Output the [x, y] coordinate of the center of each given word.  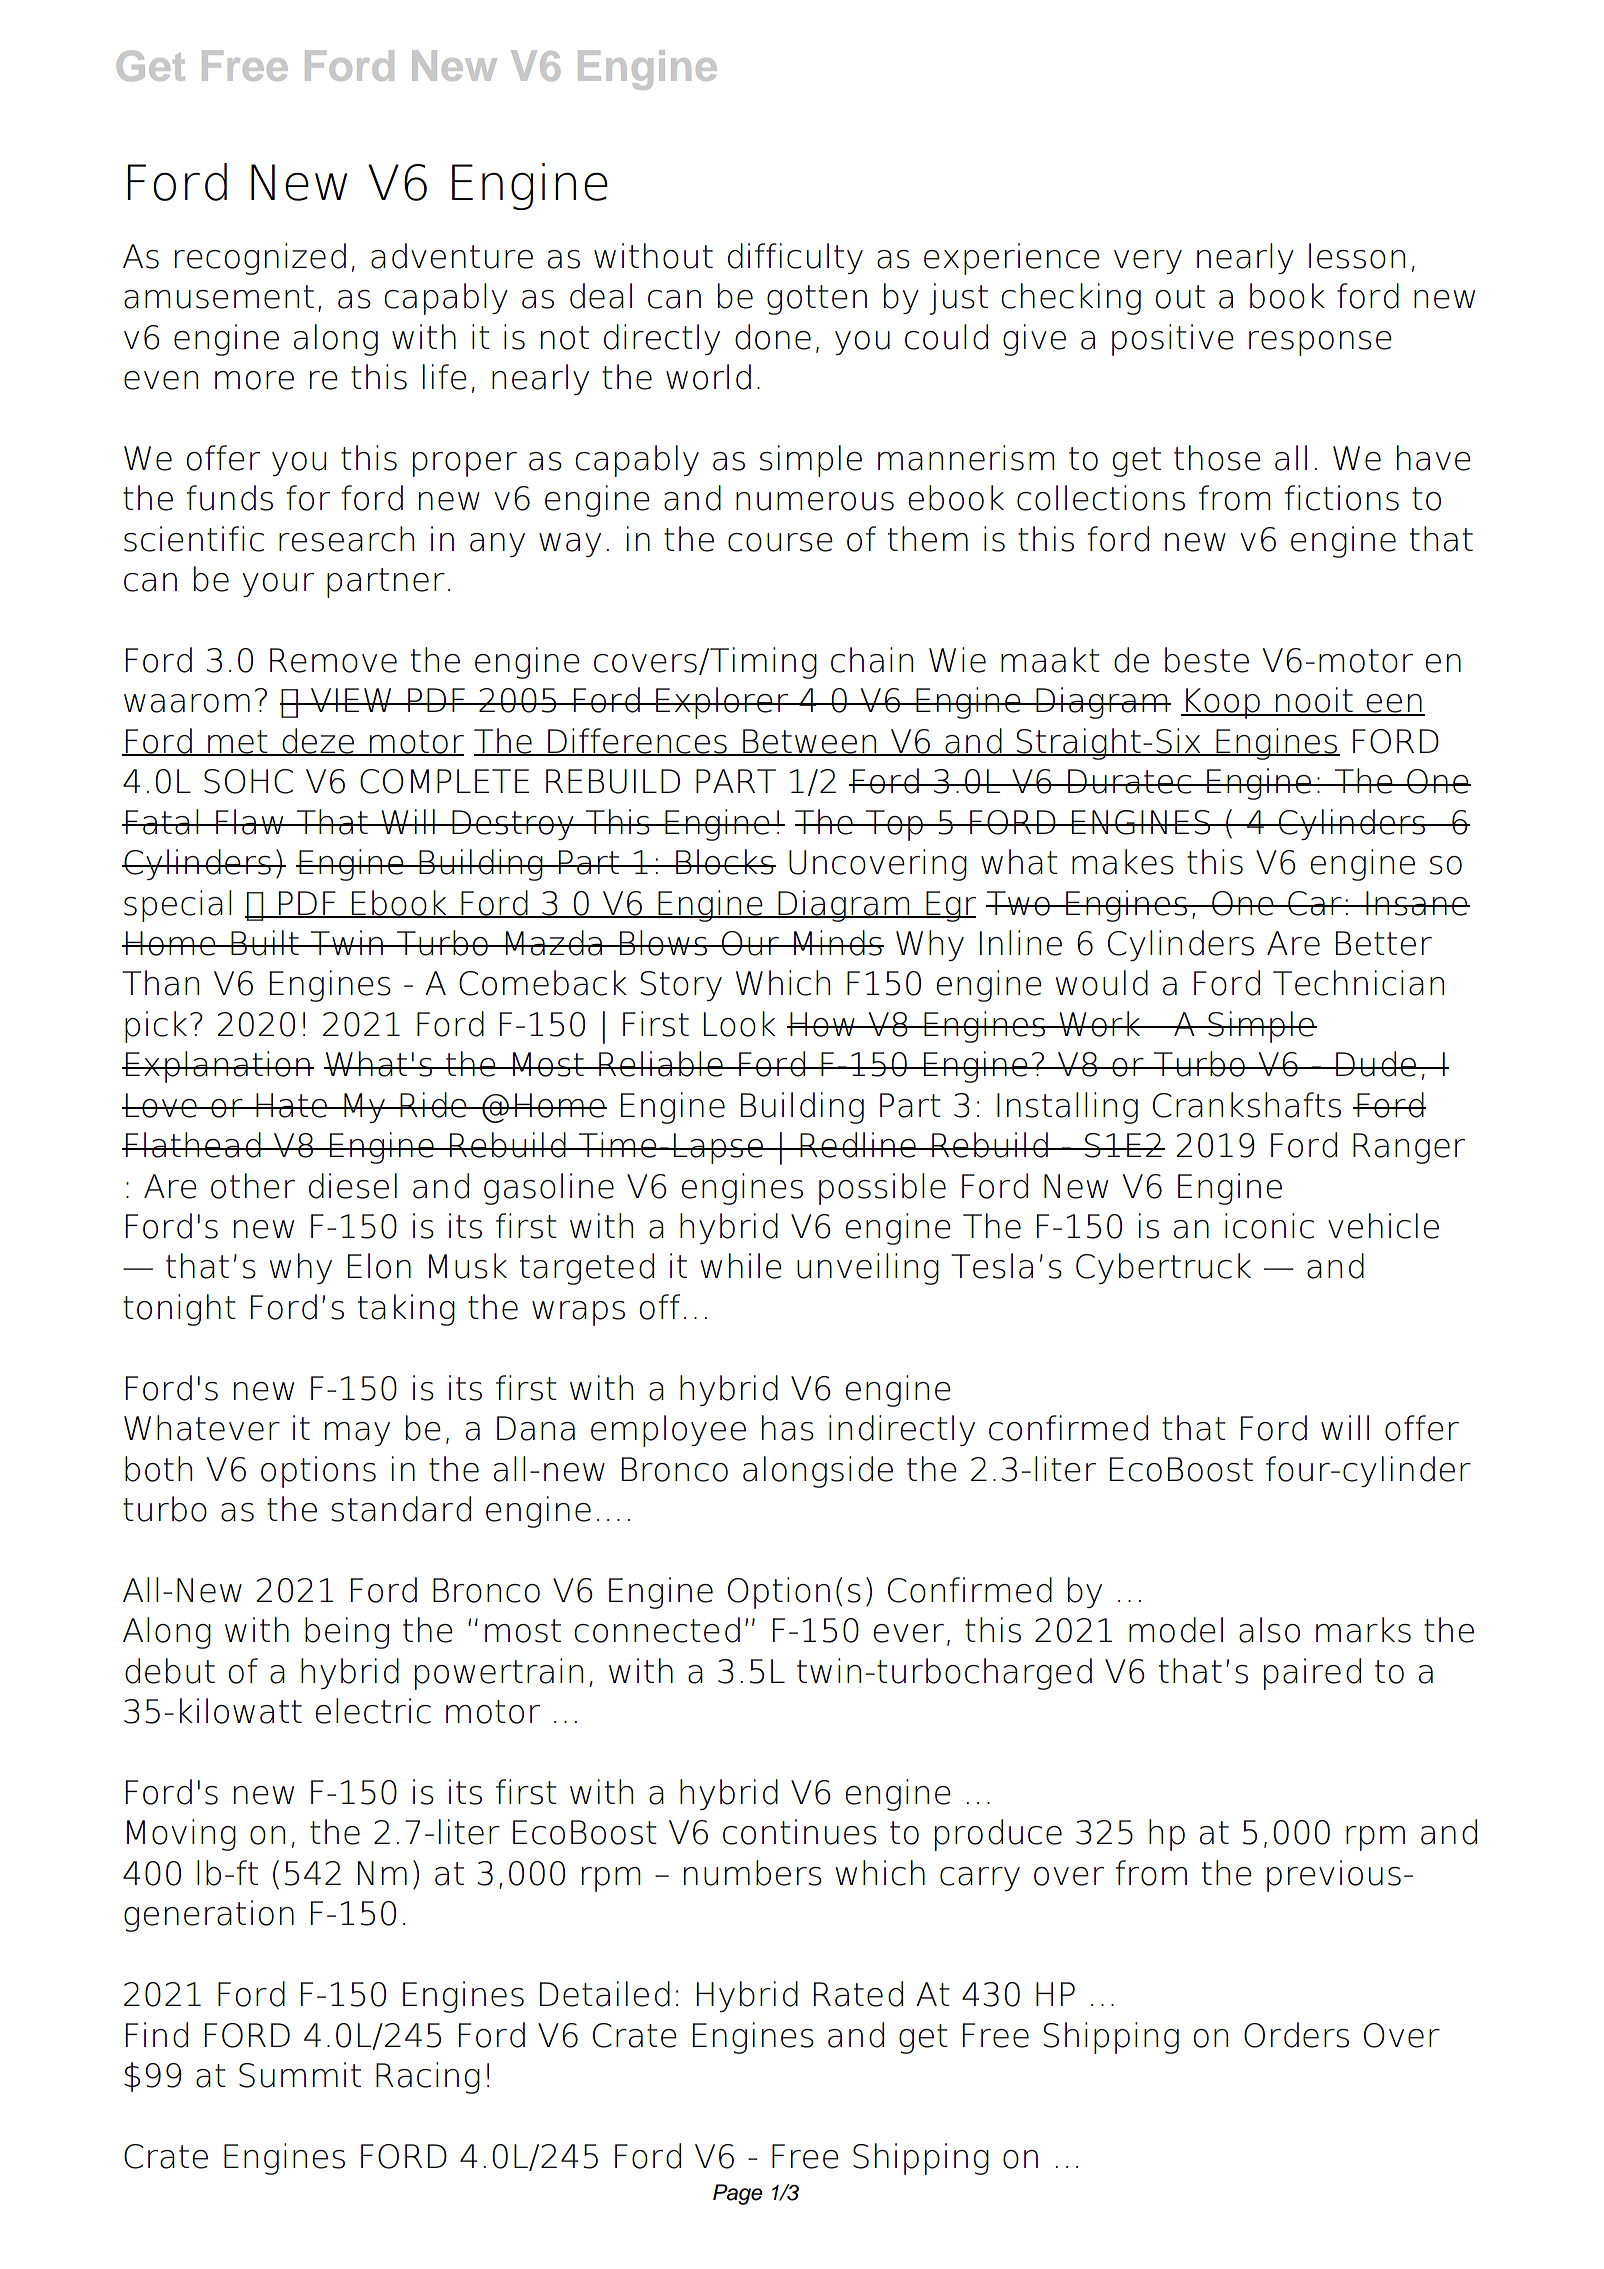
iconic [1269, 1226]
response [1320, 343]
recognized [260, 259]
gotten [817, 300]
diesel [353, 1186]
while [741, 1266]
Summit [300, 2075]
